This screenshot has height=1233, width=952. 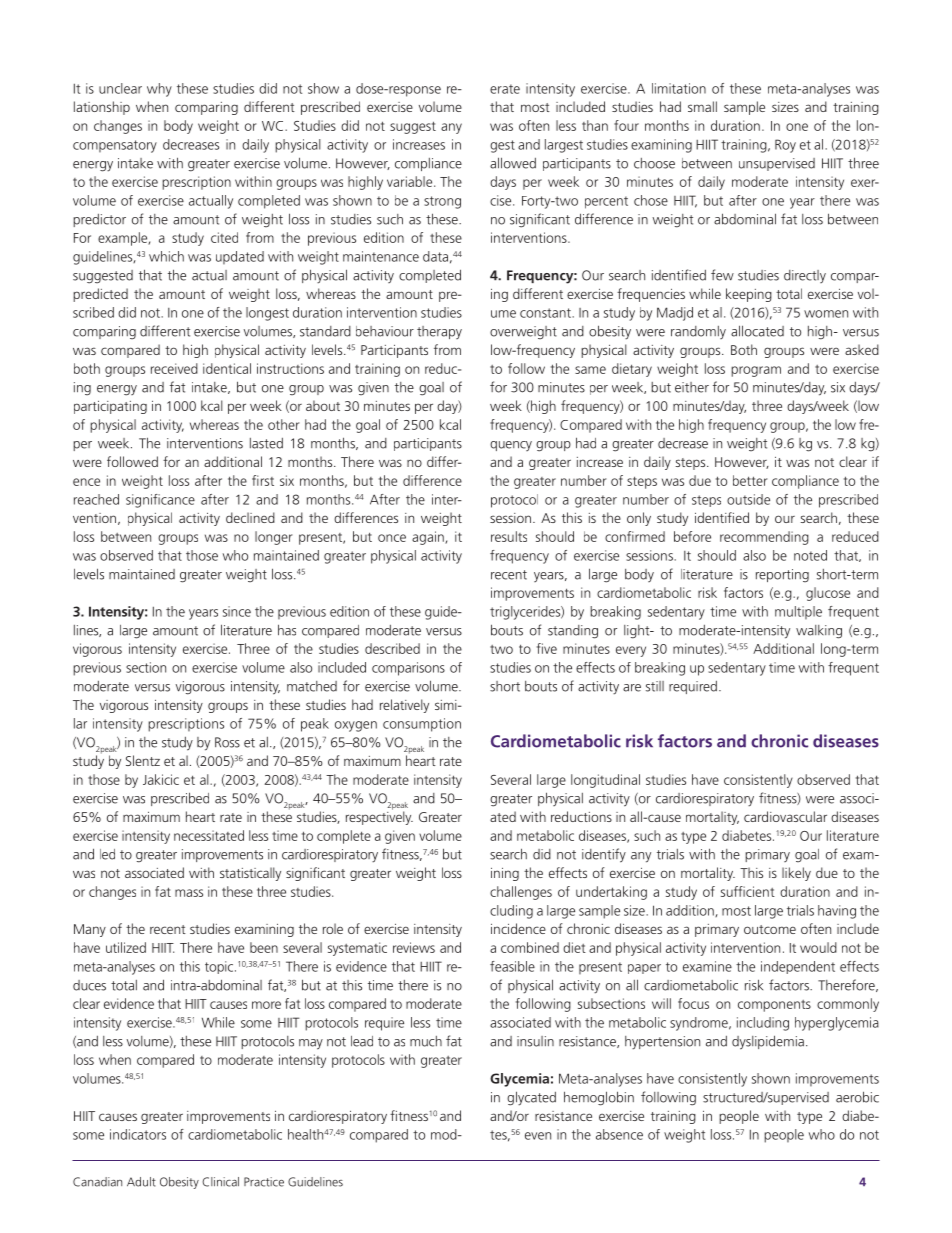 What do you see at coordinates (798, 612) in the screenshot?
I see `multiple` at bounding box center [798, 612].
